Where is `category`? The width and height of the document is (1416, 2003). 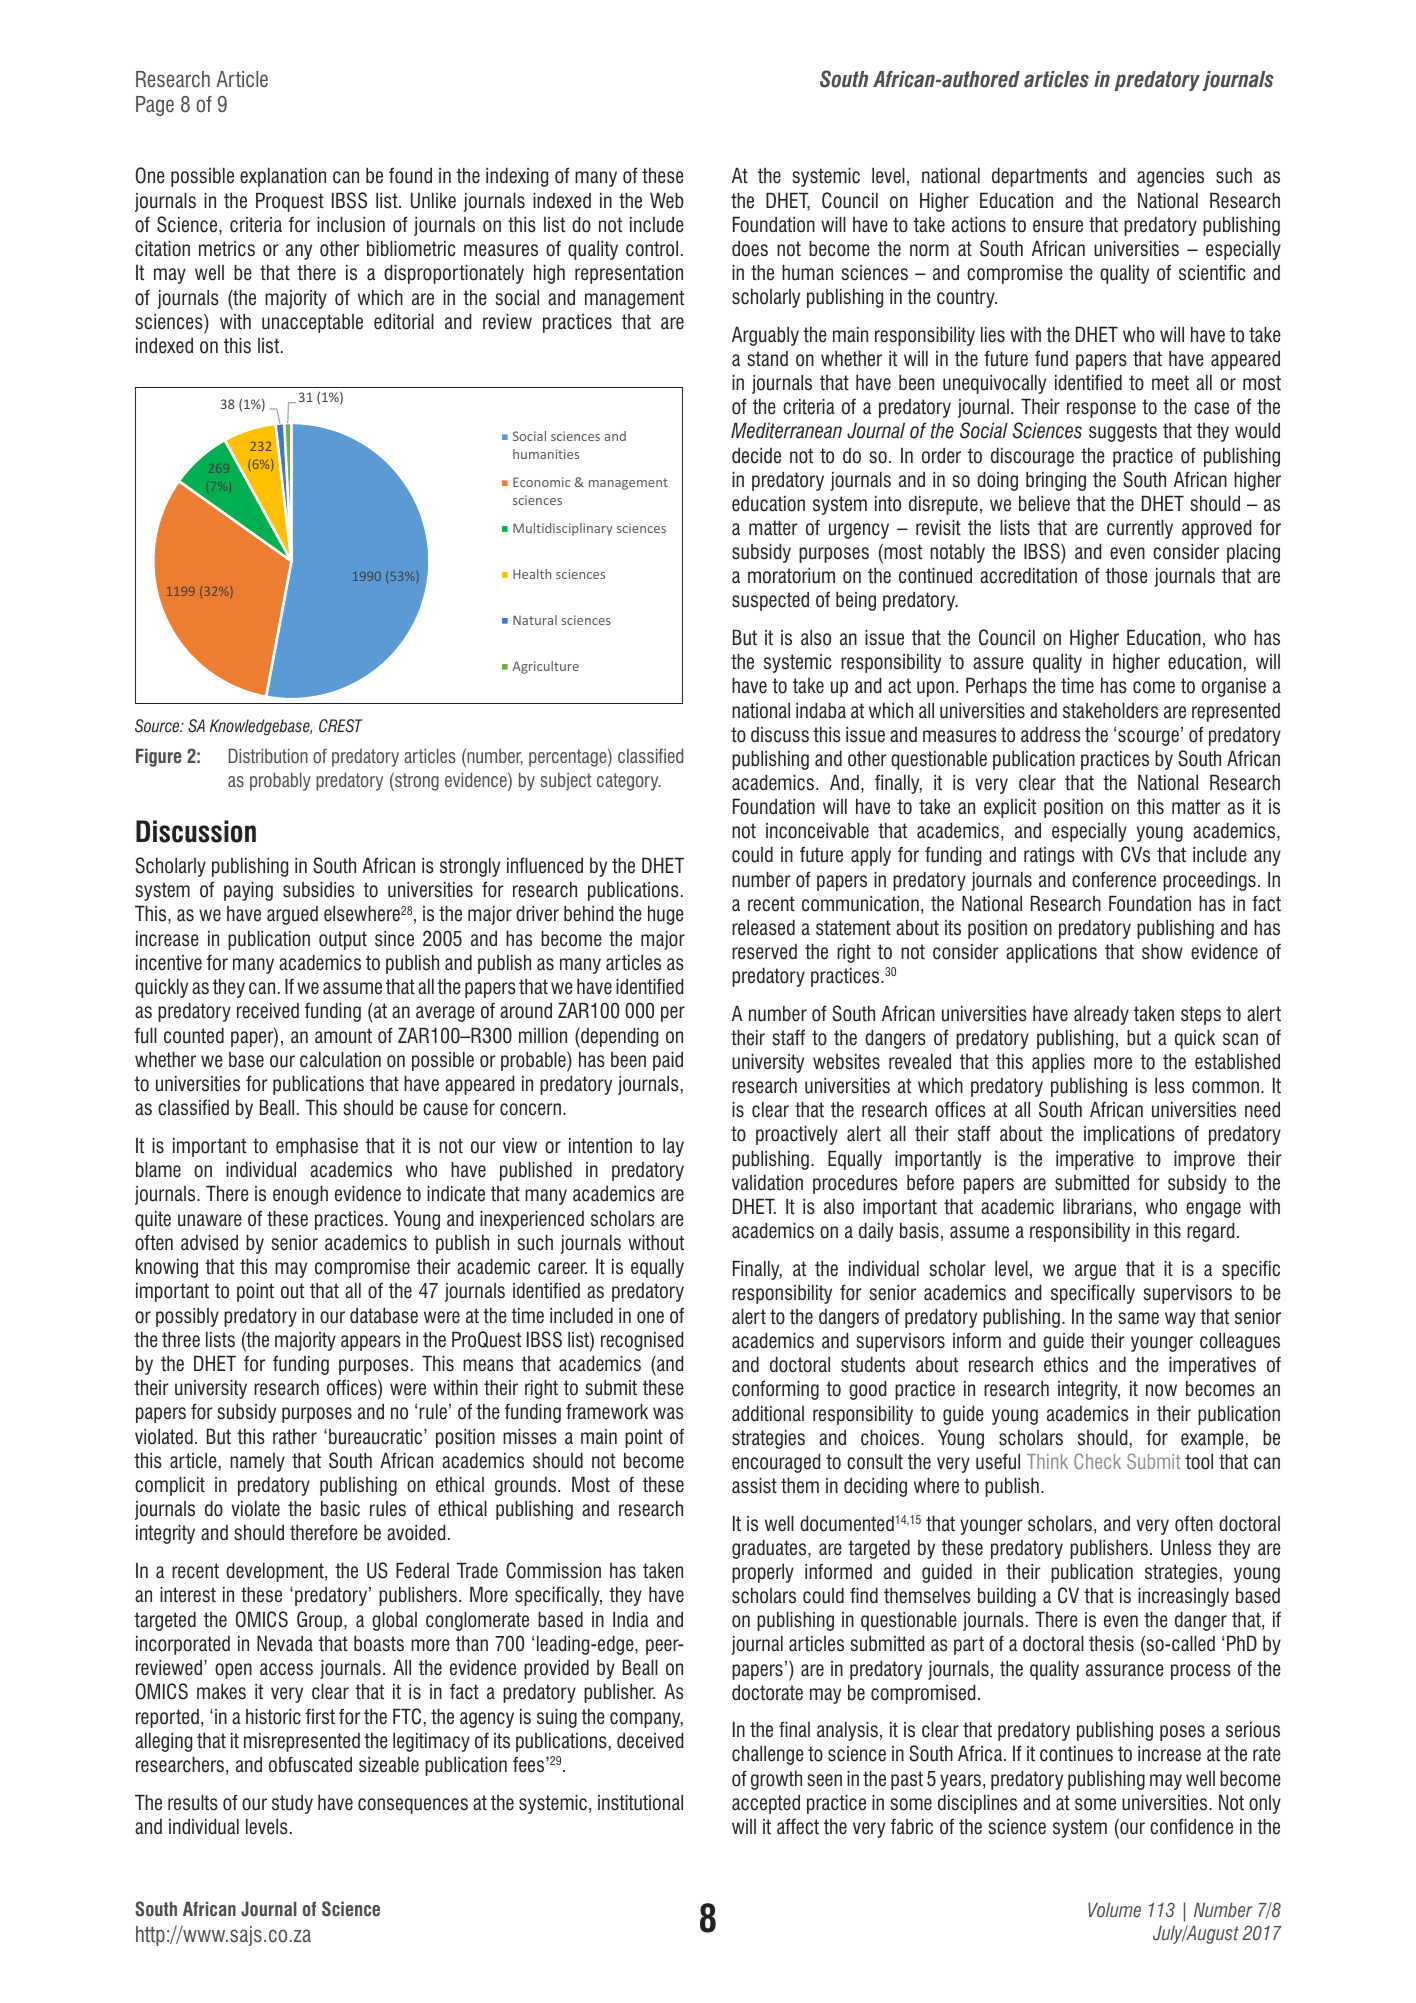 category is located at coordinates (629, 782).
